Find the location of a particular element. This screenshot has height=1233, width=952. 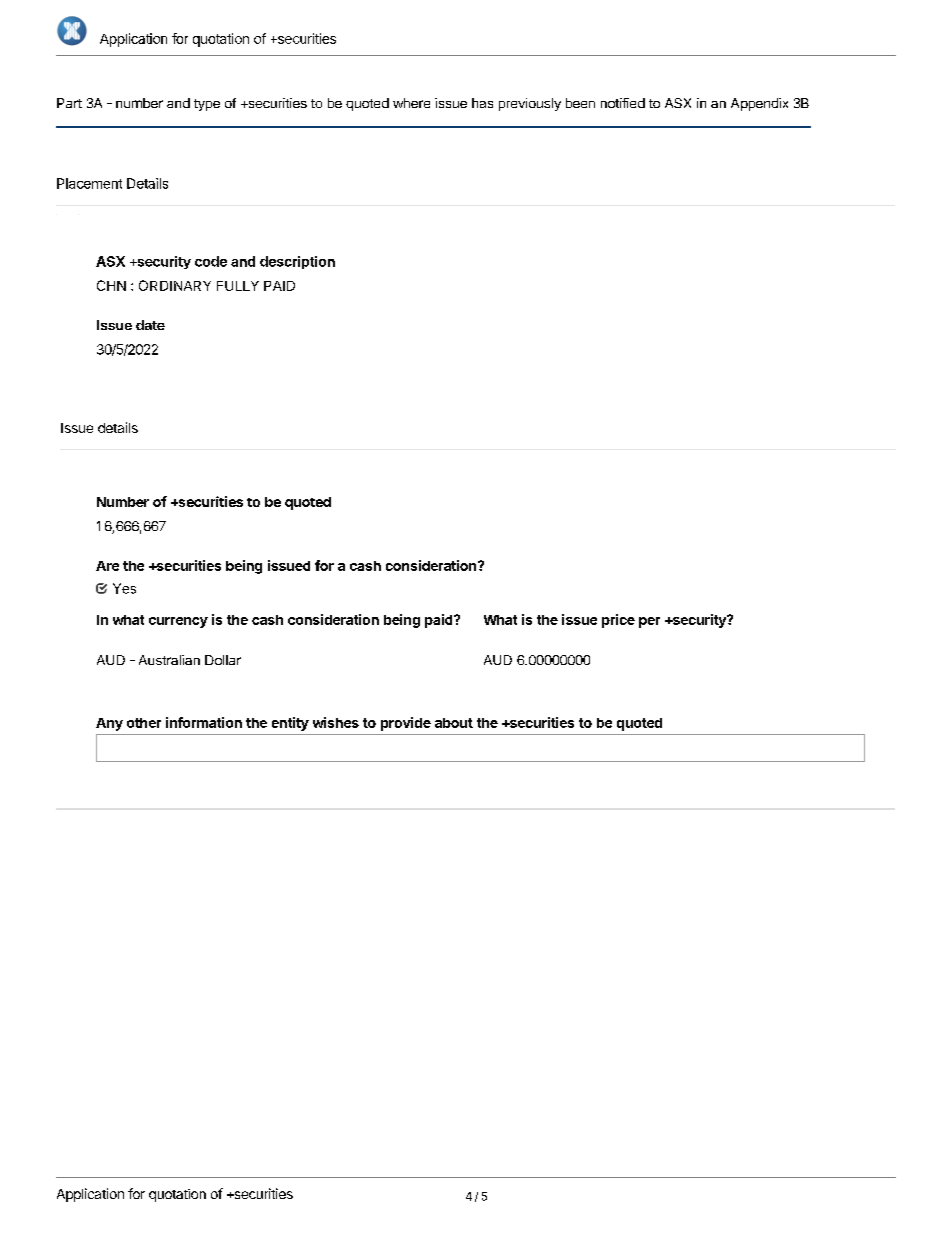

where is located at coordinates (411, 103).
